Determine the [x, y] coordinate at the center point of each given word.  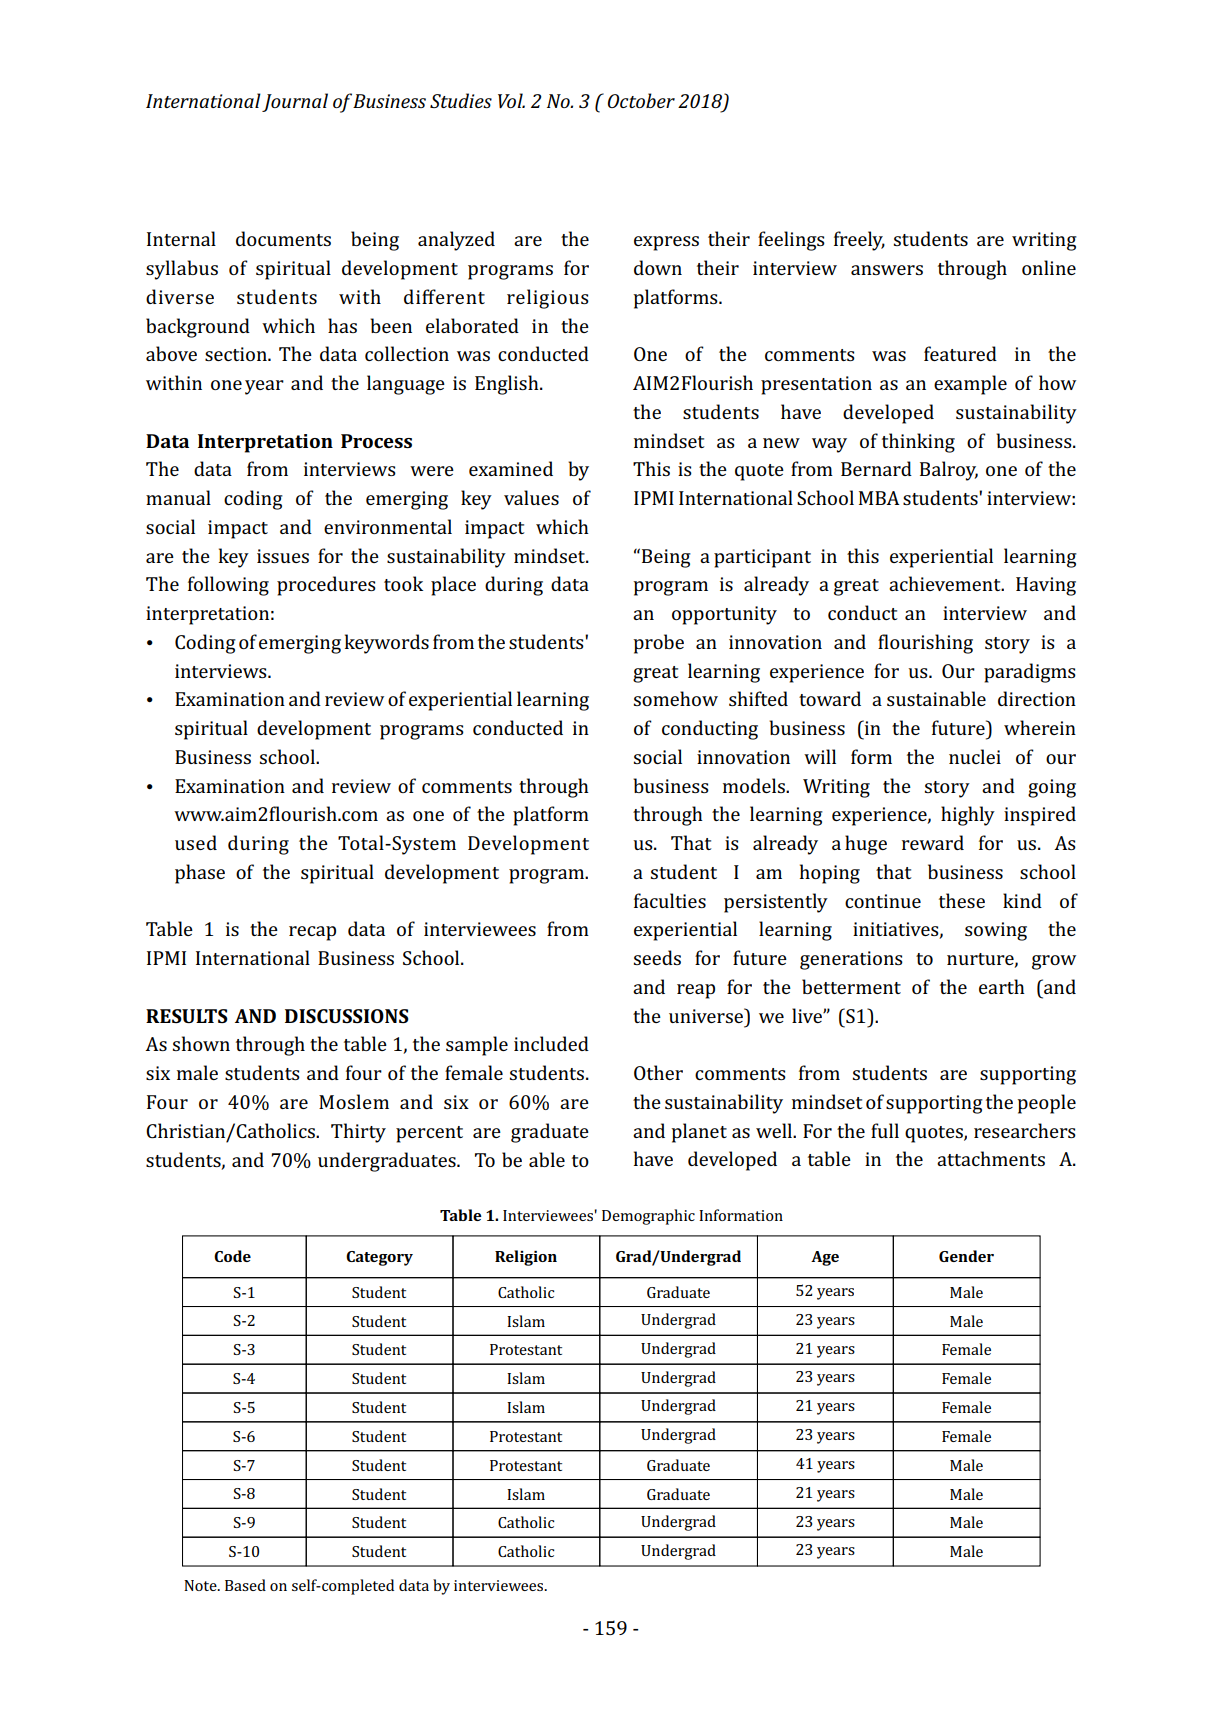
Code [232, 1256]
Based [245, 1585]
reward [933, 842]
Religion [526, 1258]
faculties [670, 900]
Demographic [648, 1217]
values [531, 497]
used [196, 842]
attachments [991, 1158]
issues [283, 556]
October [641, 100]
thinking [918, 443]
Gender [966, 1256]
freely [859, 241]
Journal [295, 102]
